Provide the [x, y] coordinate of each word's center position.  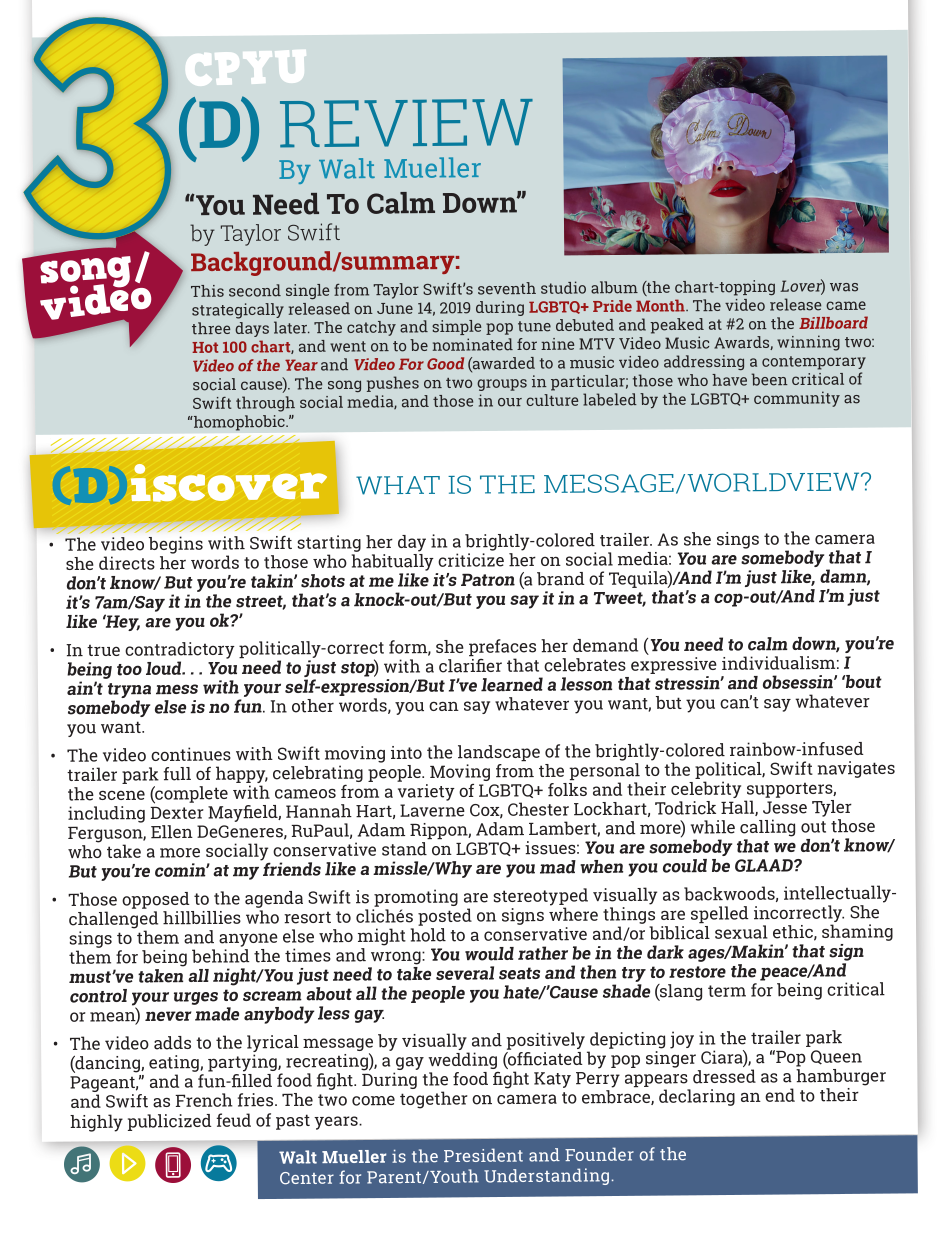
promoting [416, 898]
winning [808, 343]
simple [456, 327]
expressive [674, 664]
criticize [471, 560]
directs [127, 563]
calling [767, 828]
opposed [156, 900]
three [211, 328]
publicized [170, 1122]
